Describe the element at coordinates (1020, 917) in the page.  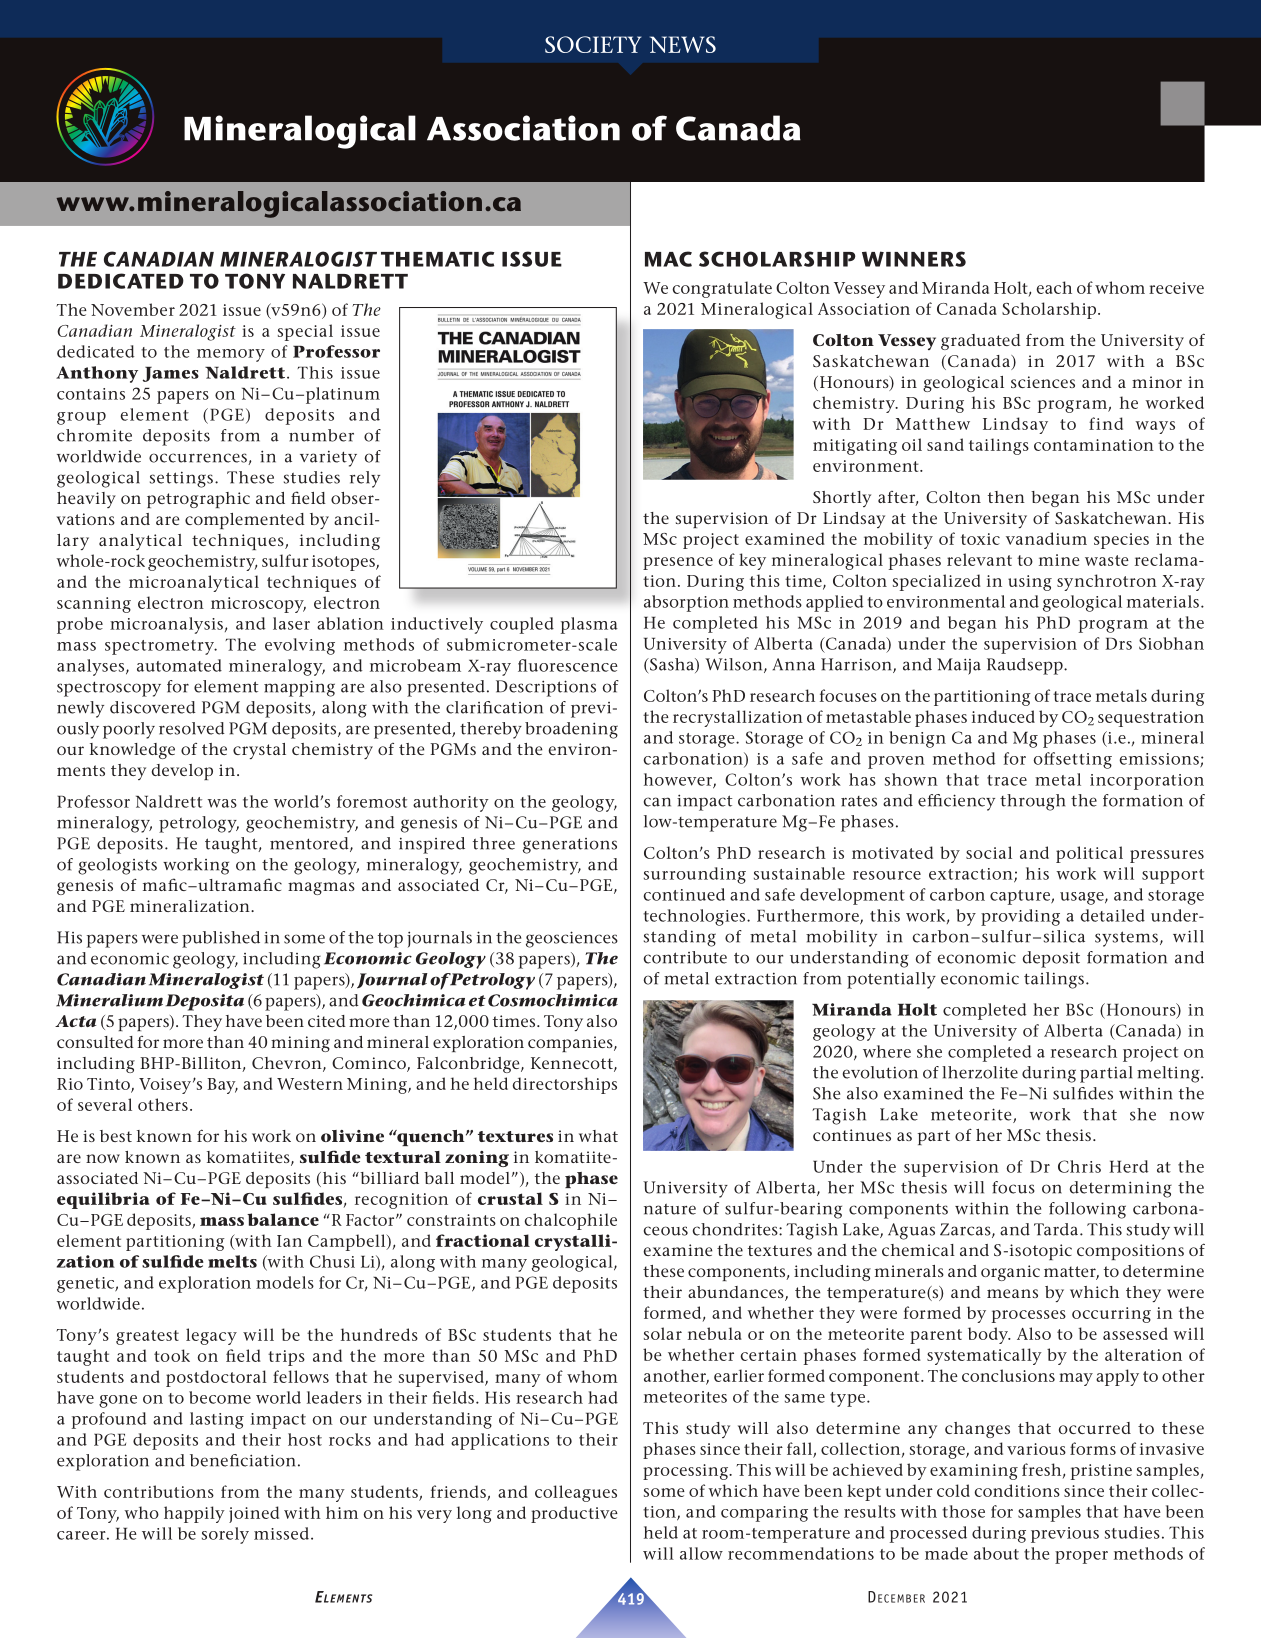
I see `providing` at that location.
